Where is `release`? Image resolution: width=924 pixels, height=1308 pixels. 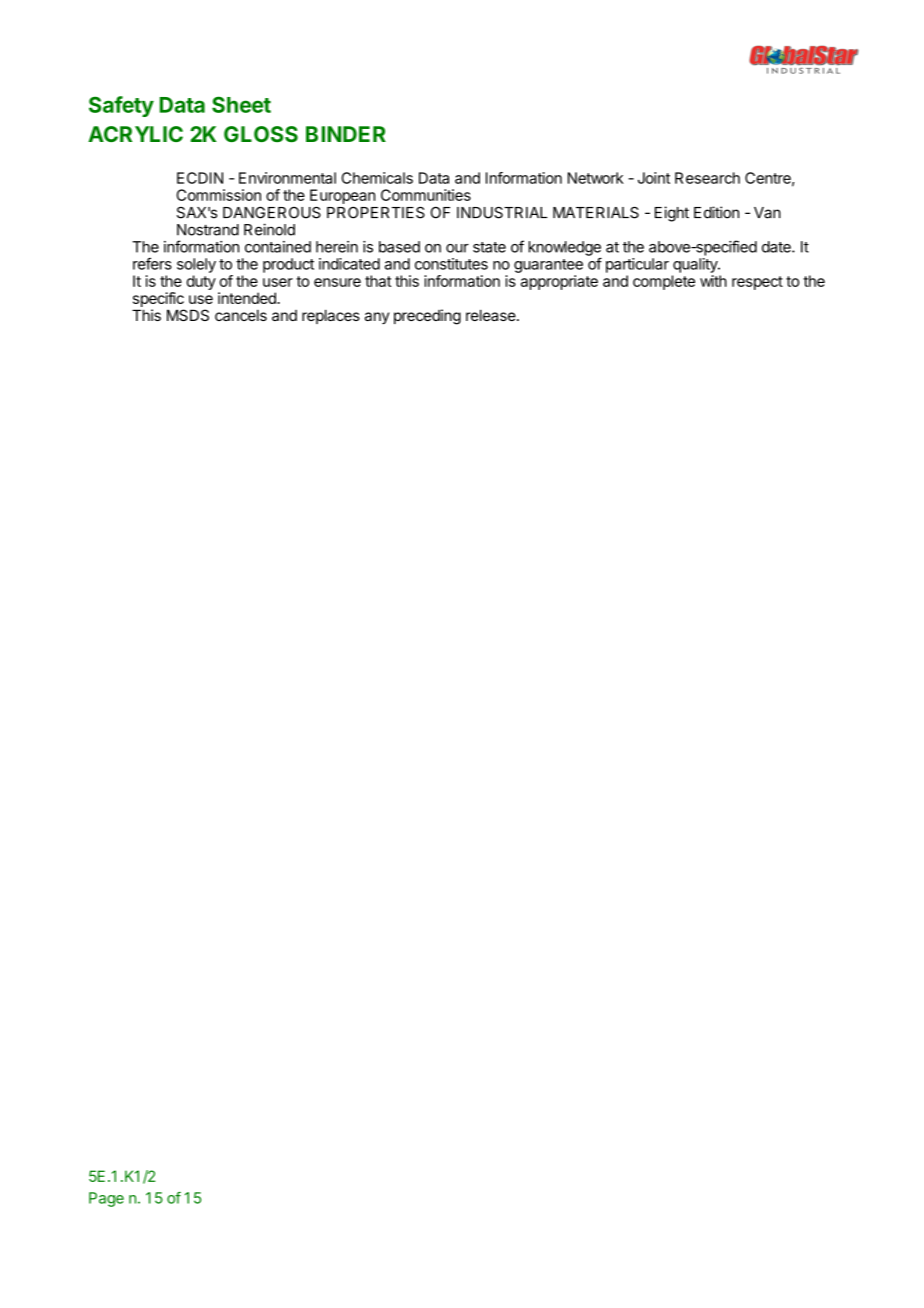 release is located at coordinates (491, 315).
